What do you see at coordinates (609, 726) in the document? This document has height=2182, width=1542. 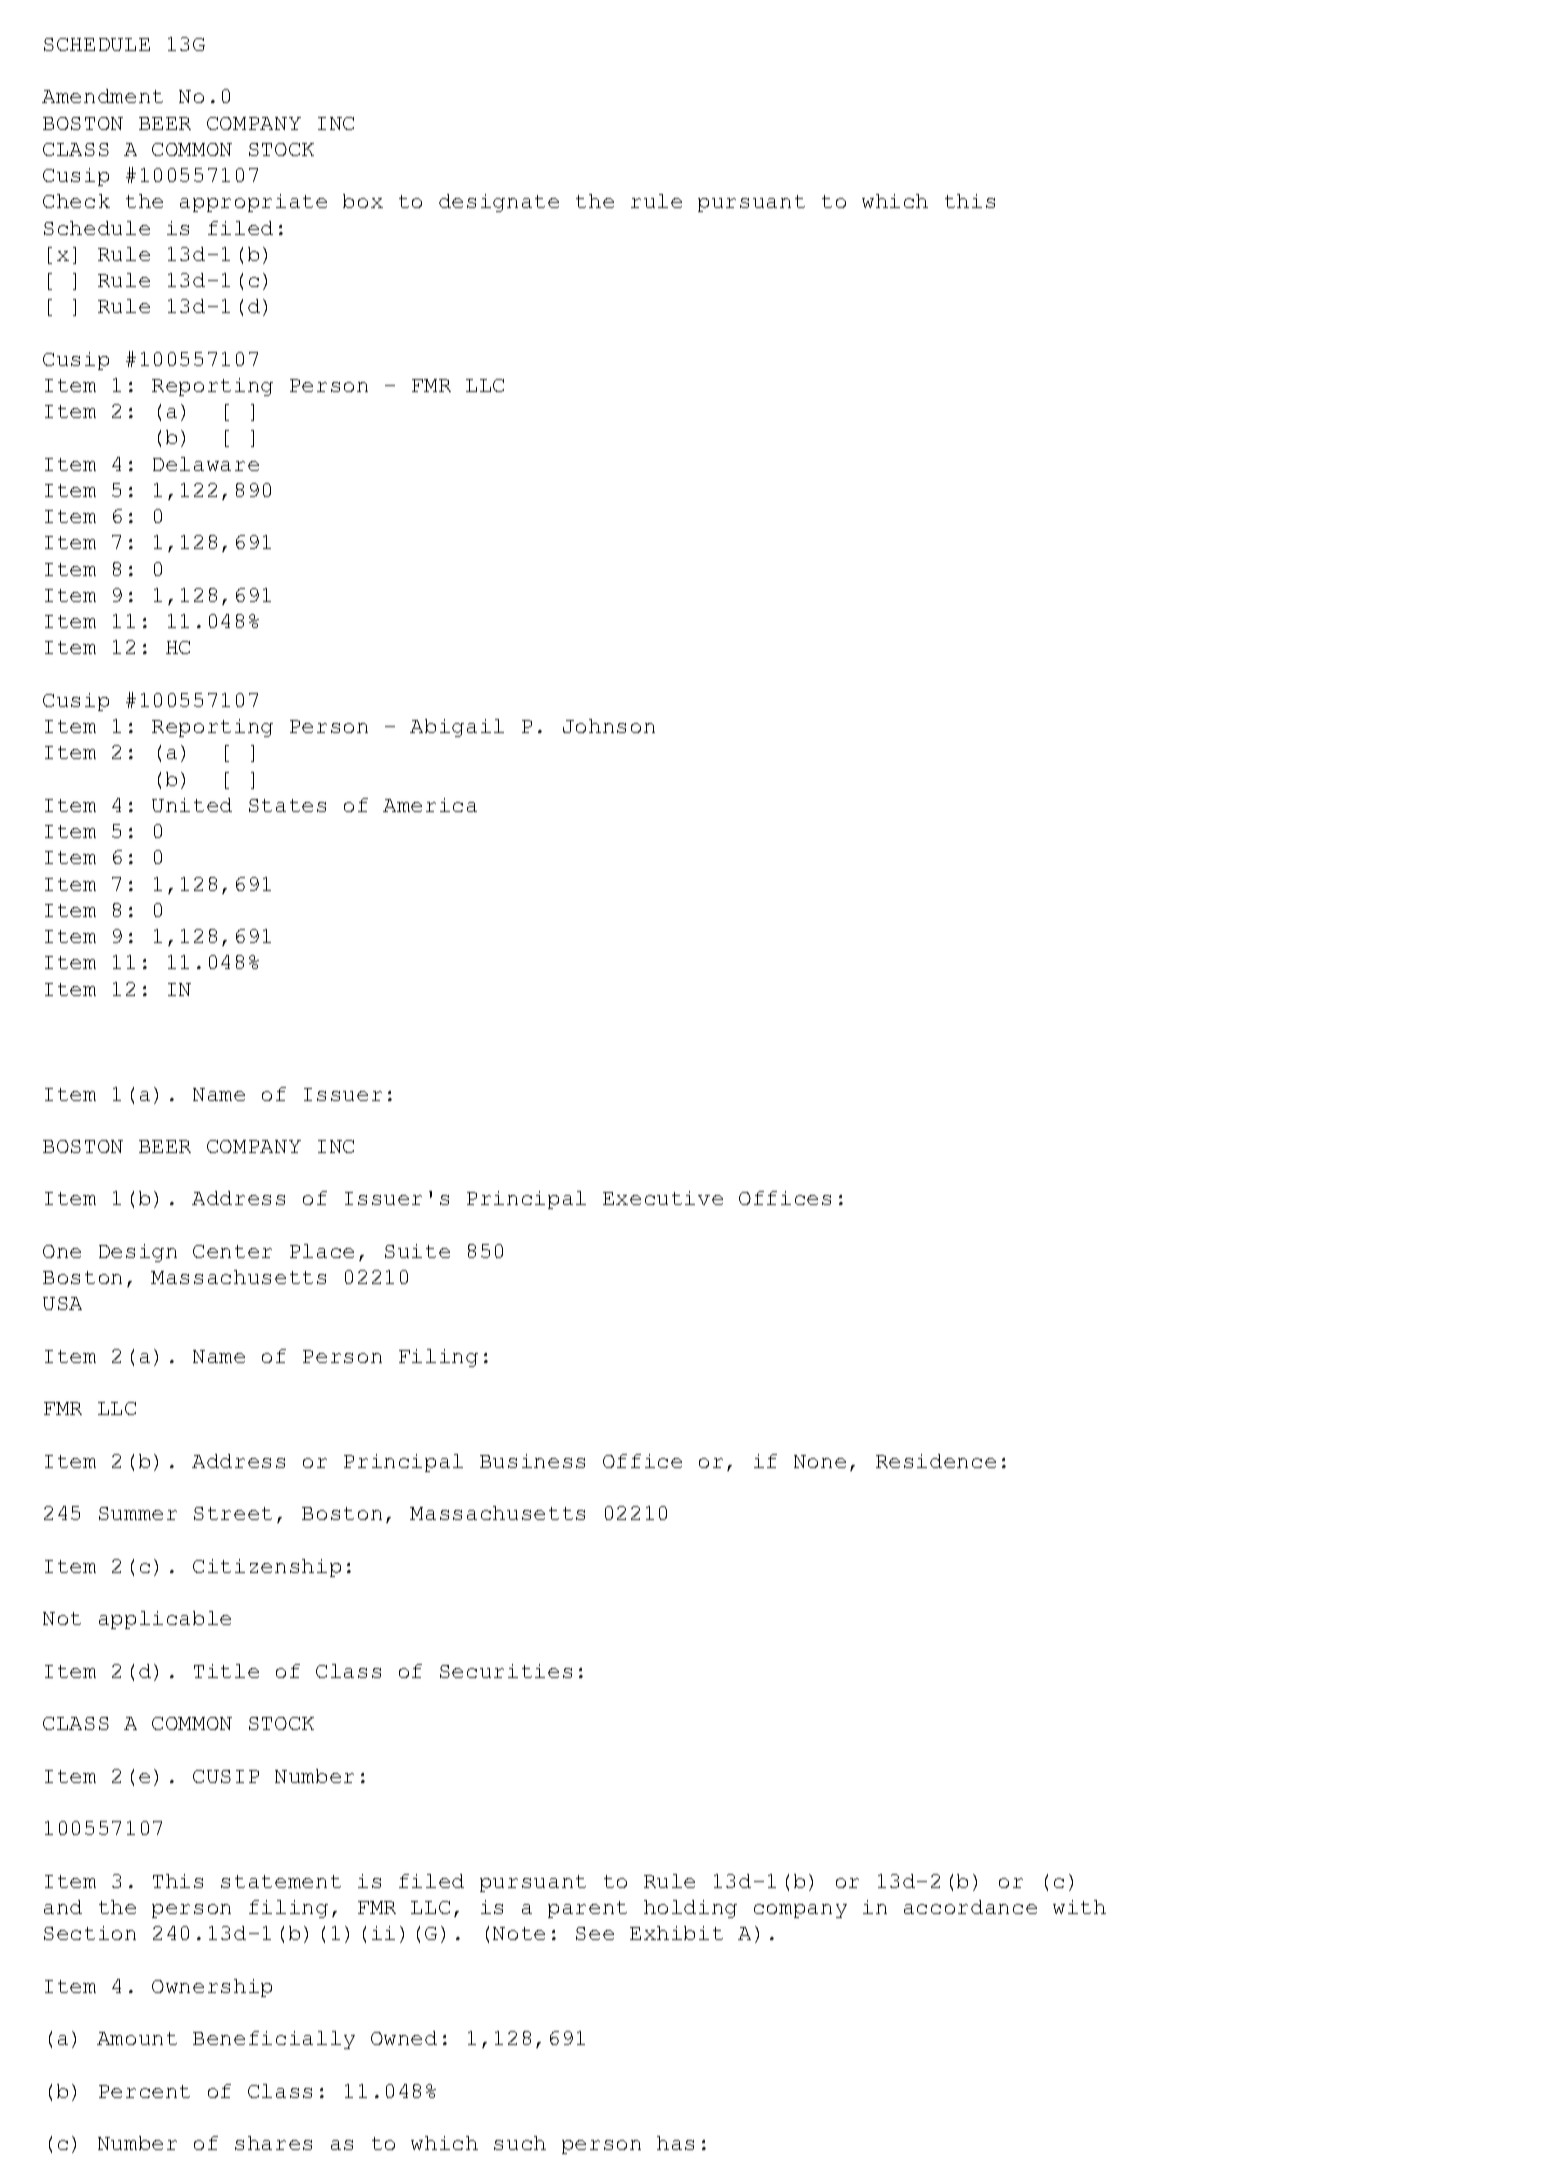 I see `Johnson` at bounding box center [609, 726].
